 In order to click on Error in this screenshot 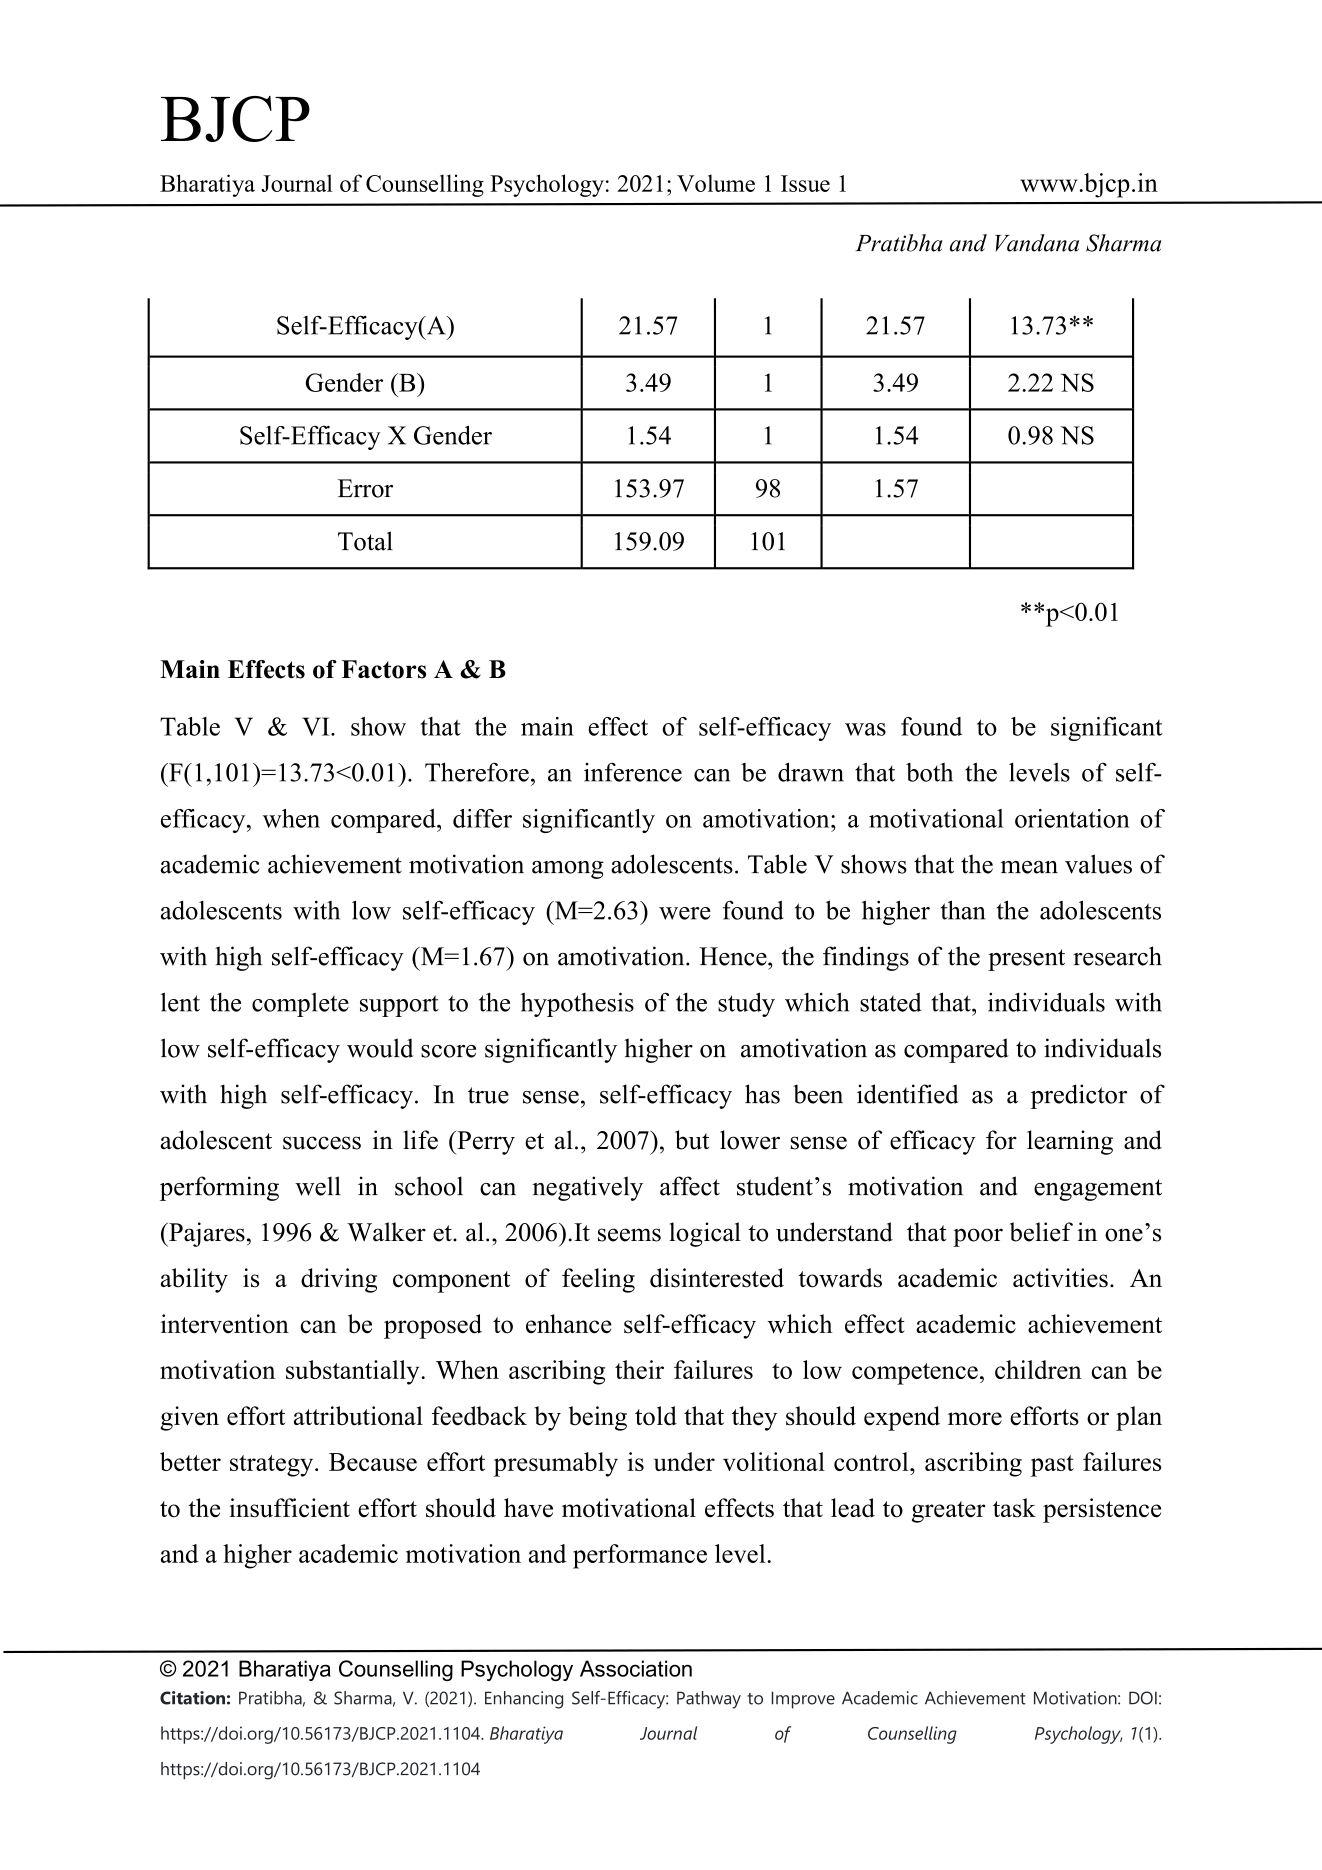, I will do `click(365, 488)`.
